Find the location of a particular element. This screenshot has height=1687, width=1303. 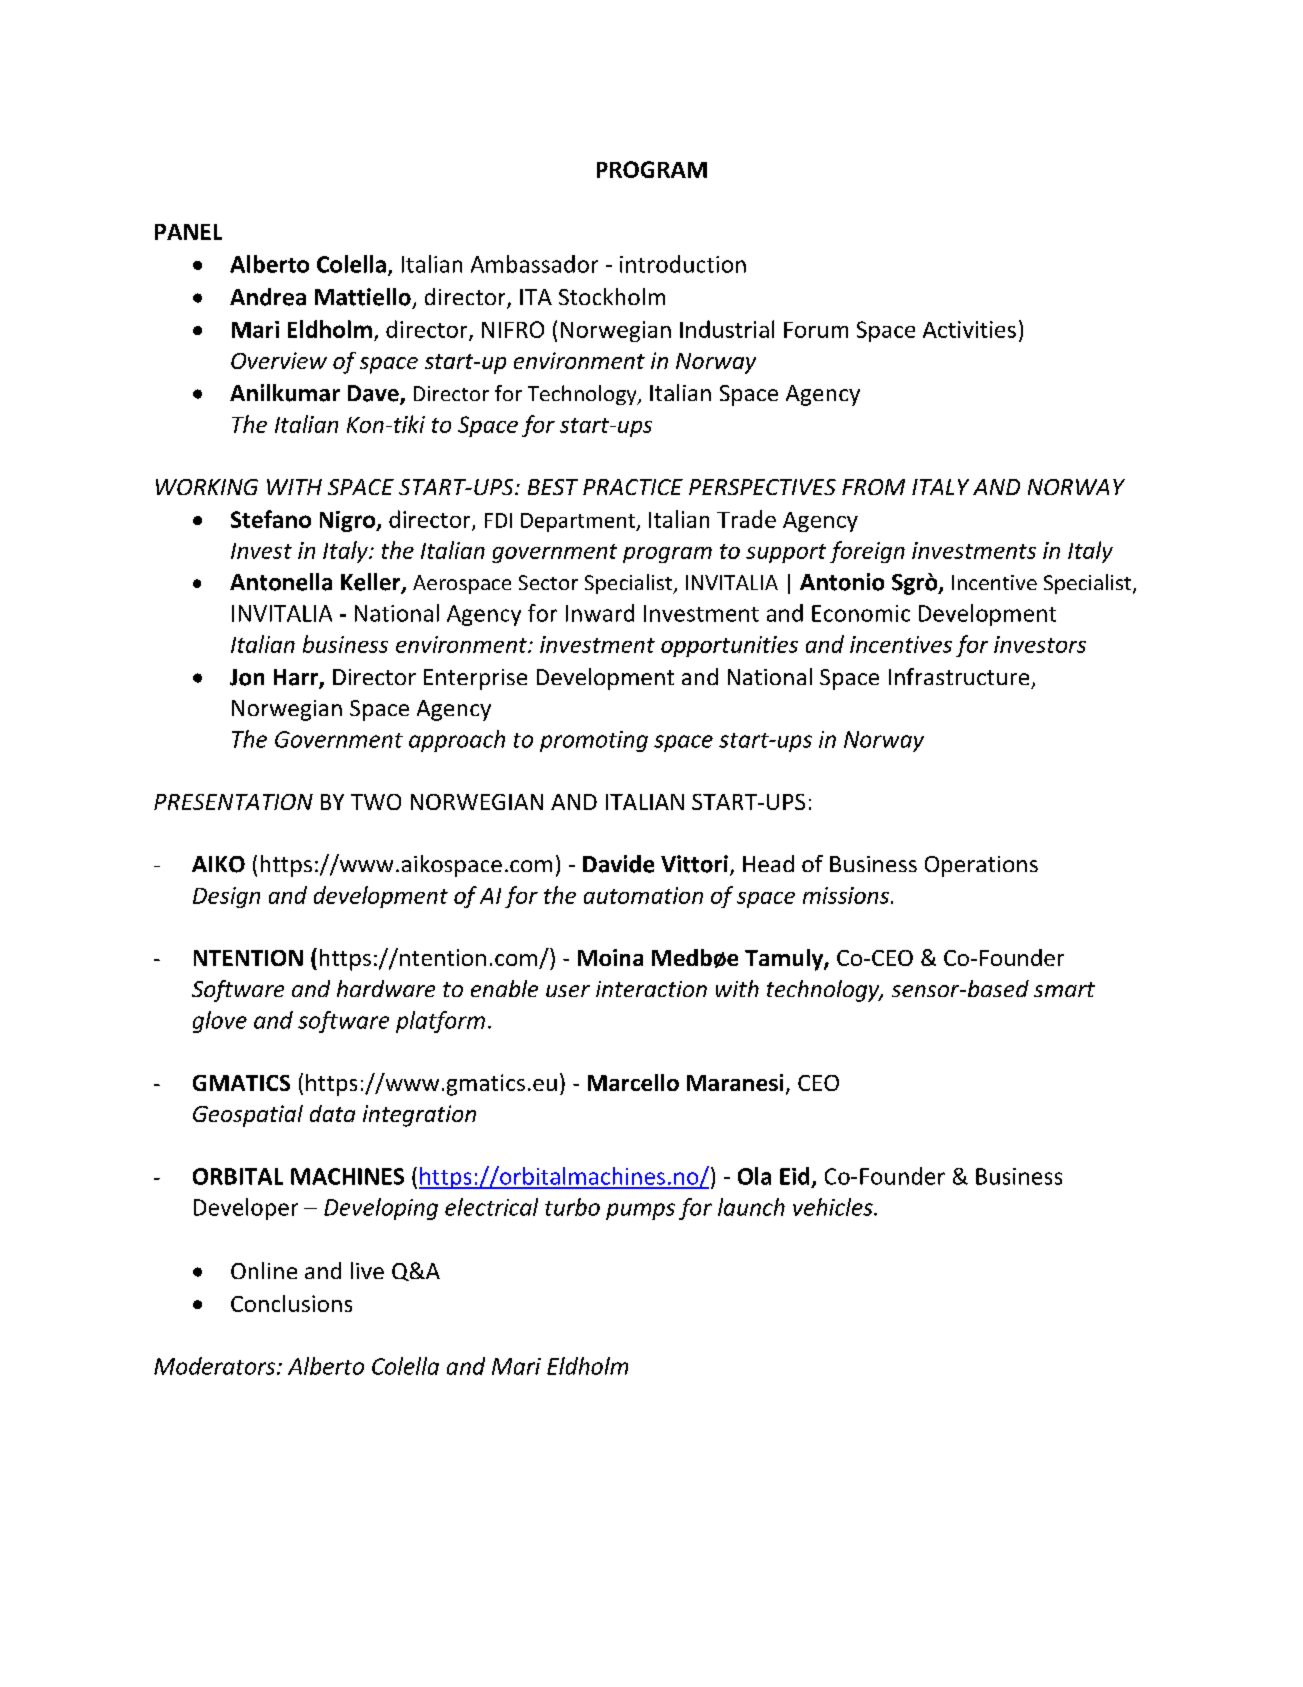

Inward is located at coordinates (600, 613).
